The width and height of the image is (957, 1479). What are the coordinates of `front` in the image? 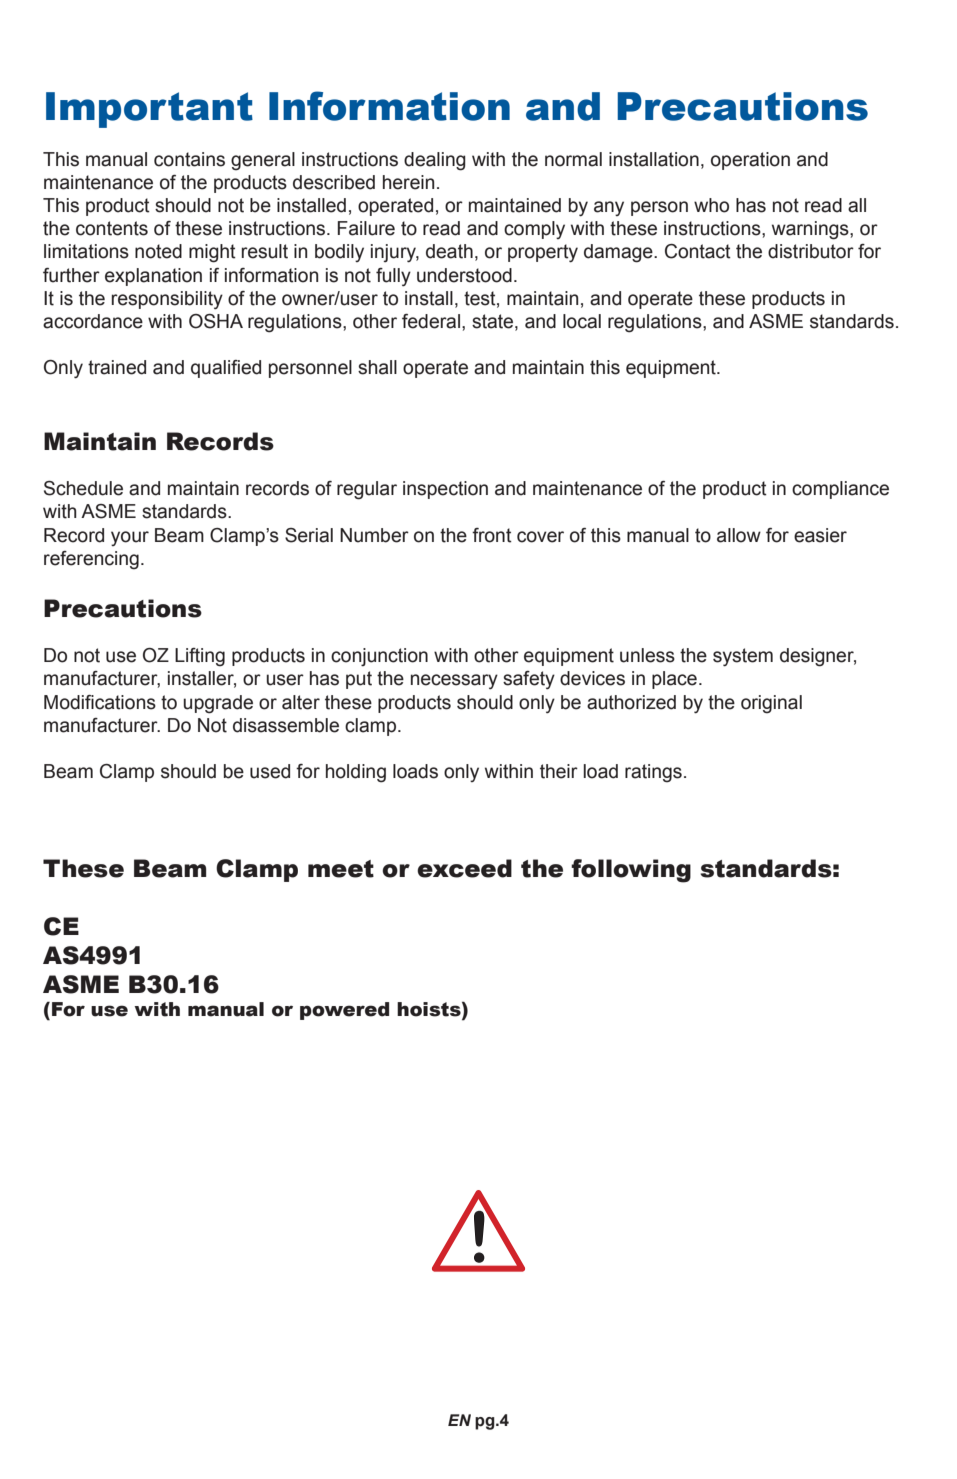 It's located at (492, 535).
